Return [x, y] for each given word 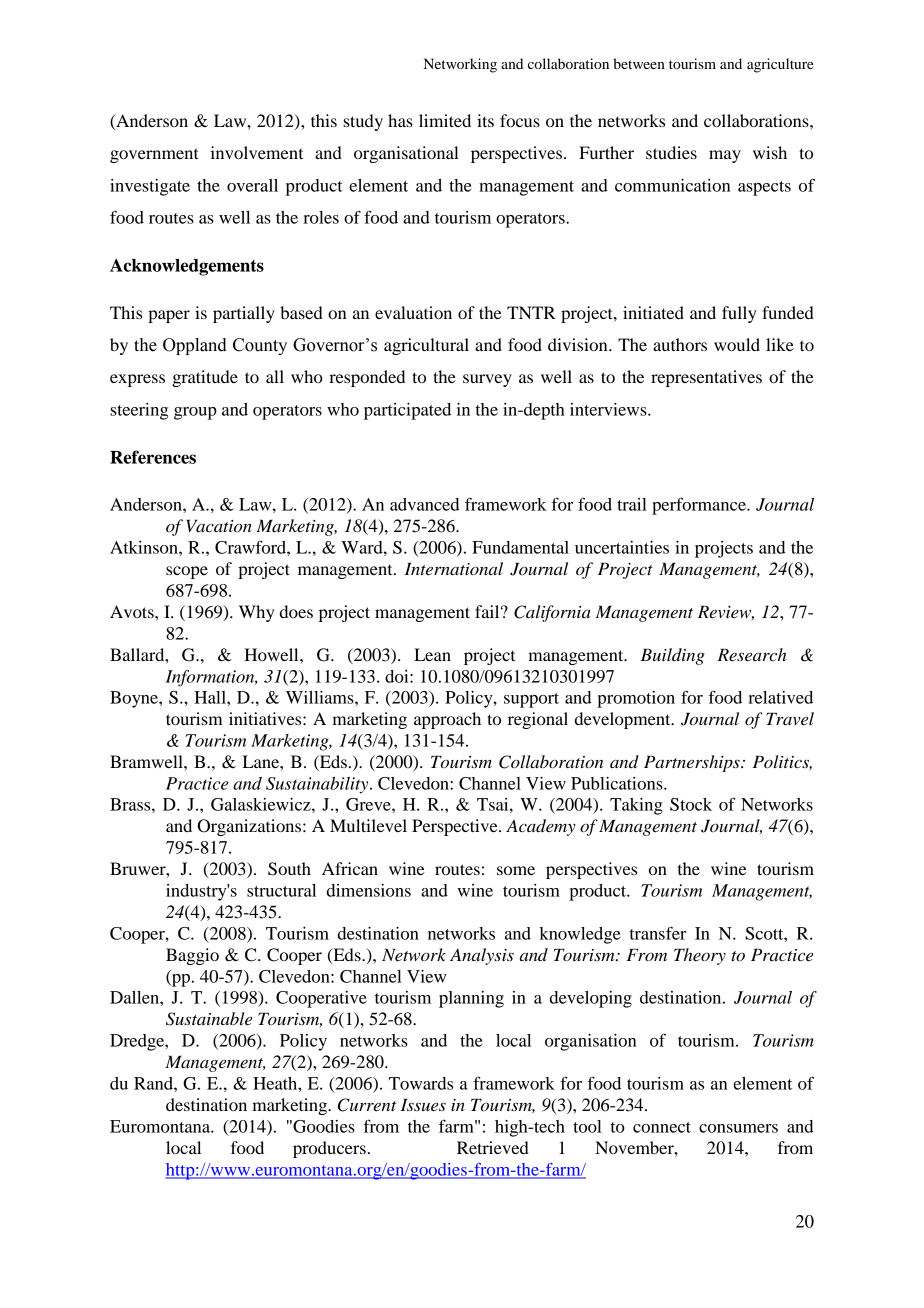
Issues [423, 1105]
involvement [256, 152]
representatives [706, 378]
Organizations [250, 827]
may [725, 156]
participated [407, 411]
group [195, 413]
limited [445, 120]
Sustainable [209, 1019]
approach [447, 720]
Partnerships [693, 763]
